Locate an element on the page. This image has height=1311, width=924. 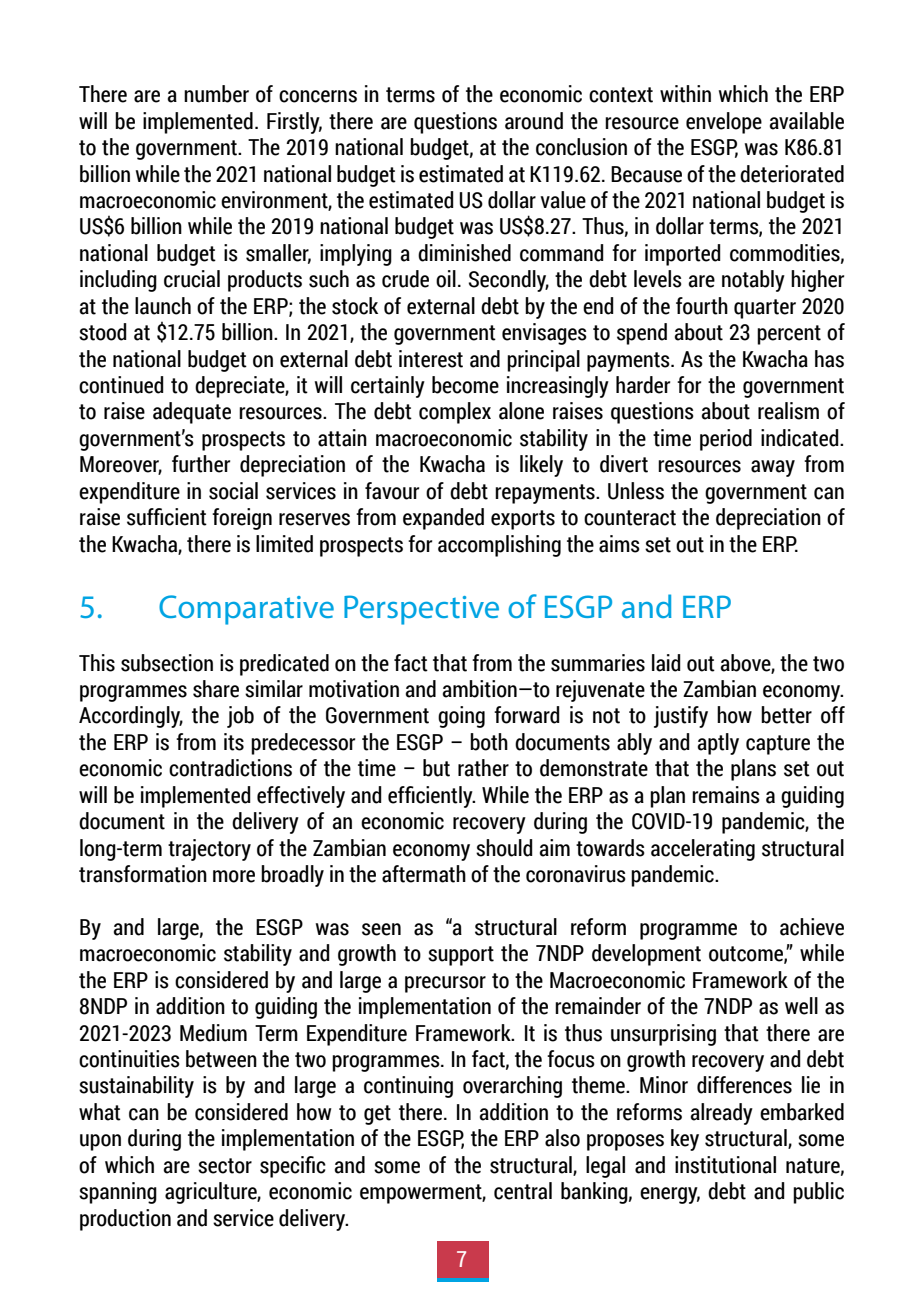
away is located at coordinates (773, 468).
